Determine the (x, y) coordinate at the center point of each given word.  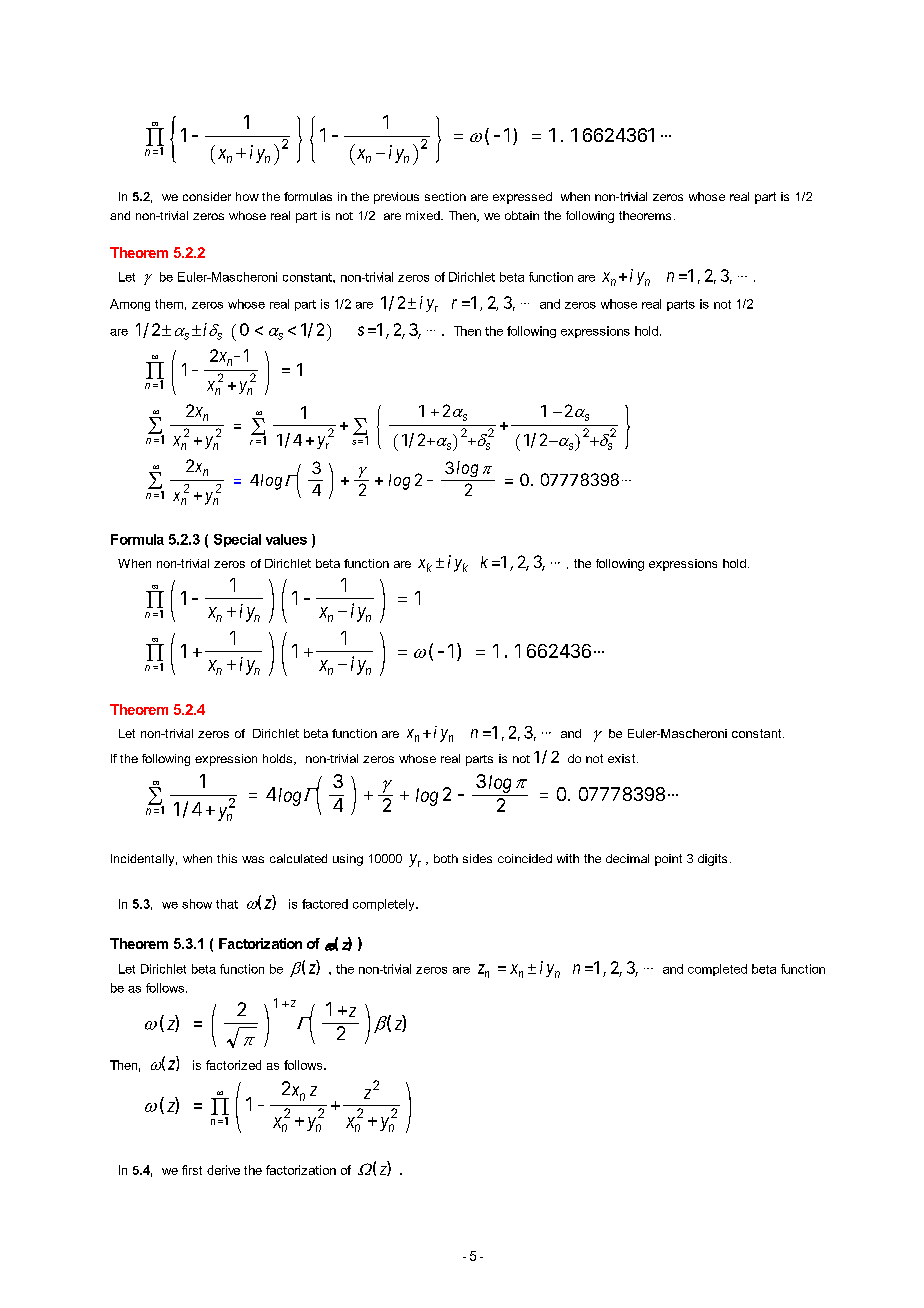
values (286, 539)
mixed (424, 215)
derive (223, 1170)
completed (717, 970)
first (192, 1170)
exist (621, 758)
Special (237, 540)
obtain (522, 215)
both (446, 858)
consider (207, 196)
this (227, 858)
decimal (627, 858)
